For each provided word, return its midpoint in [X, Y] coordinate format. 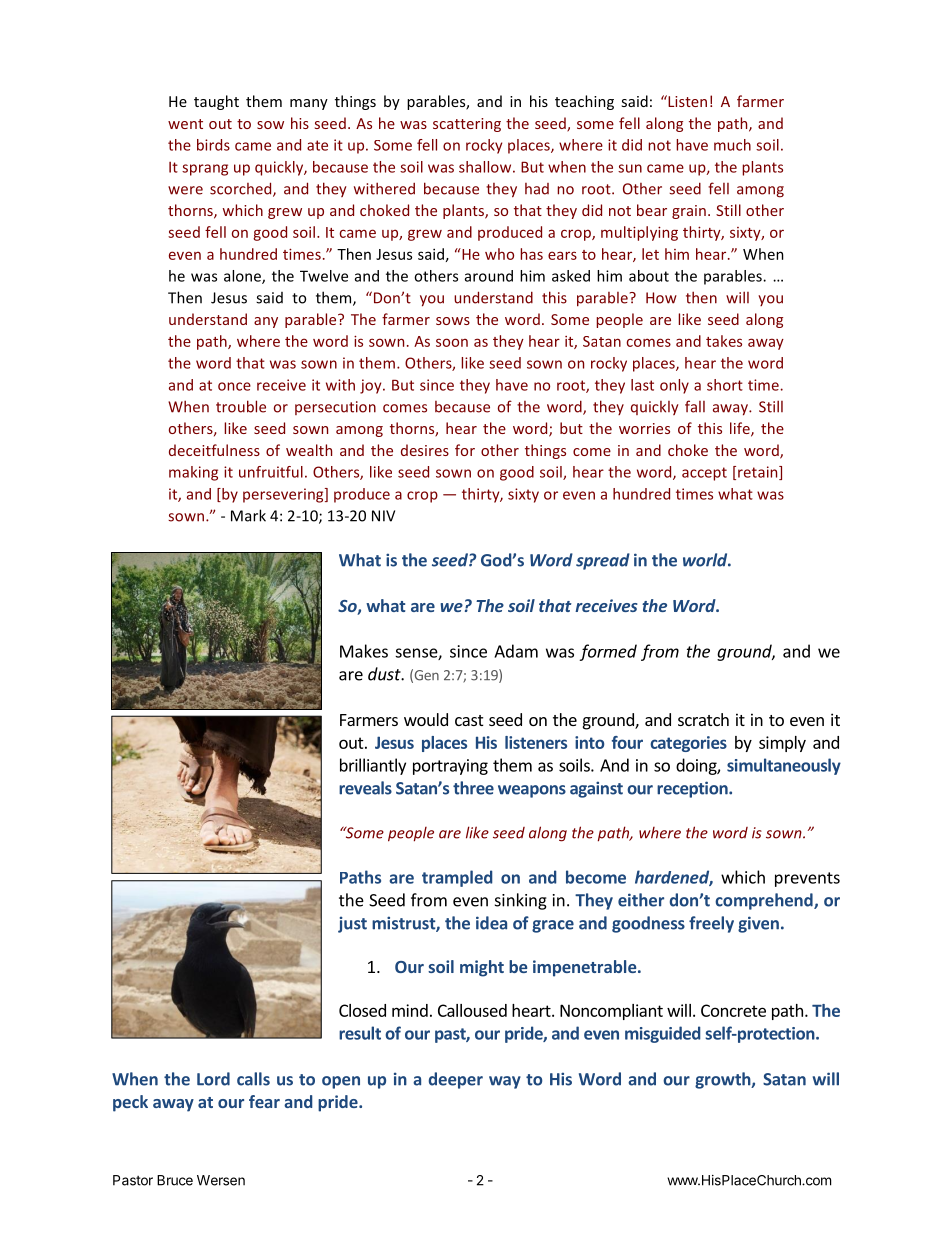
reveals [365, 788]
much [732, 145]
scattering [467, 125]
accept [704, 474]
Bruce [175, 1180]
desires [425, 450]
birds [213, 145]
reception [693, 789]
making [193, 473]
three [473, 788]
